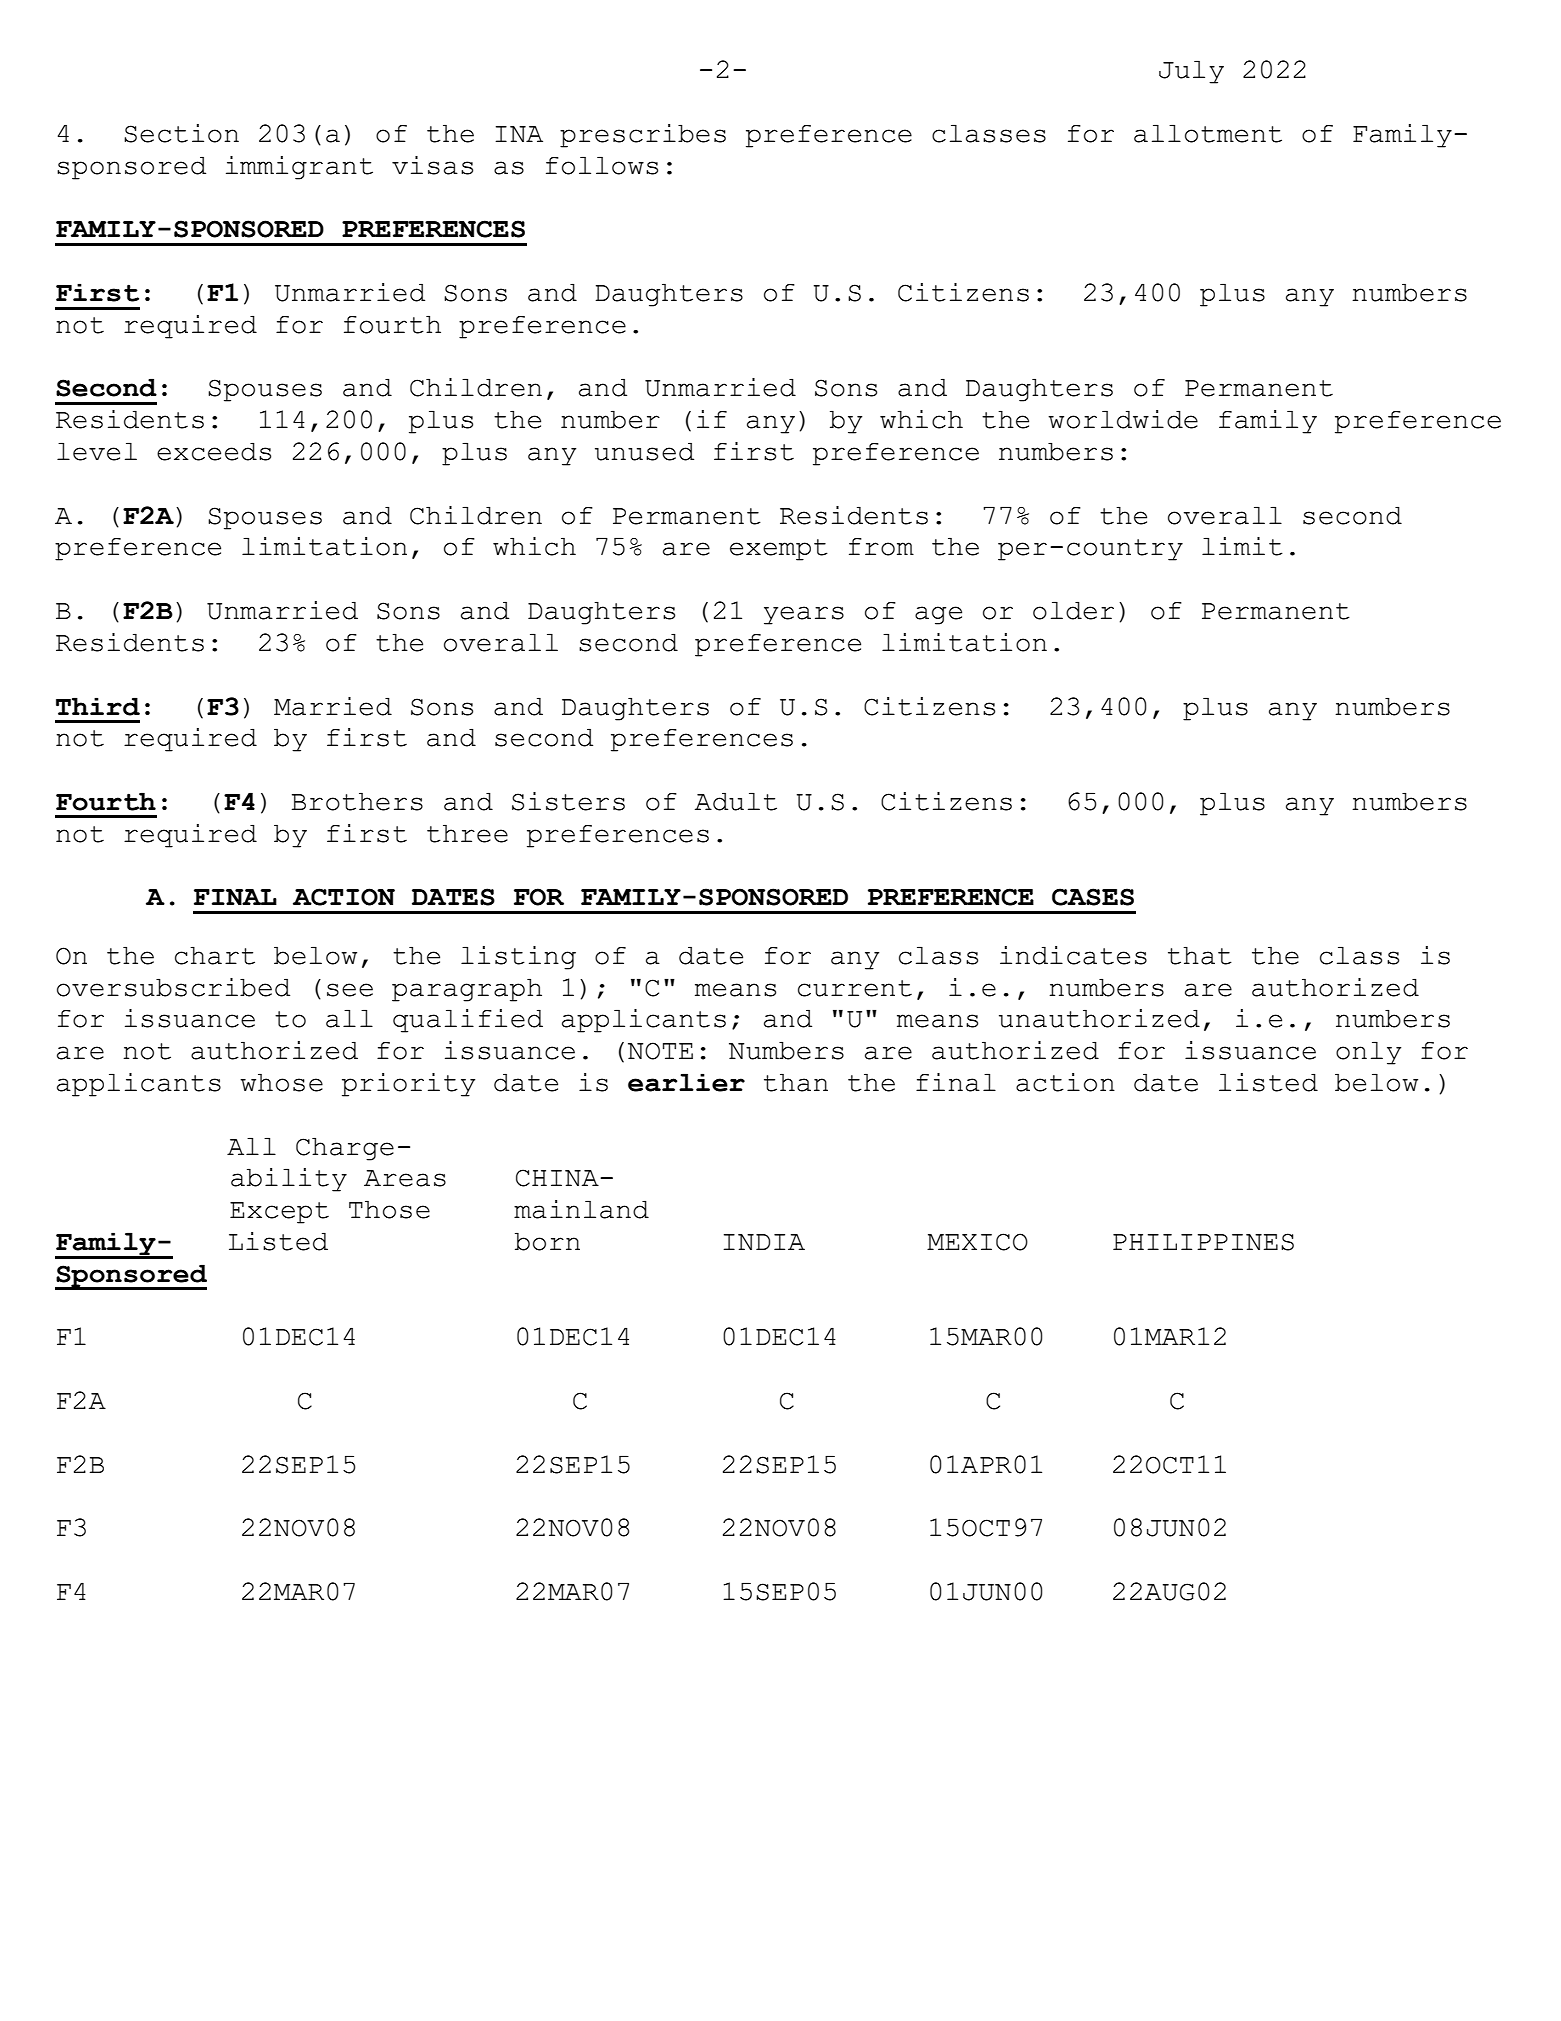  I want to click on allotment, so click(1208, 133).
